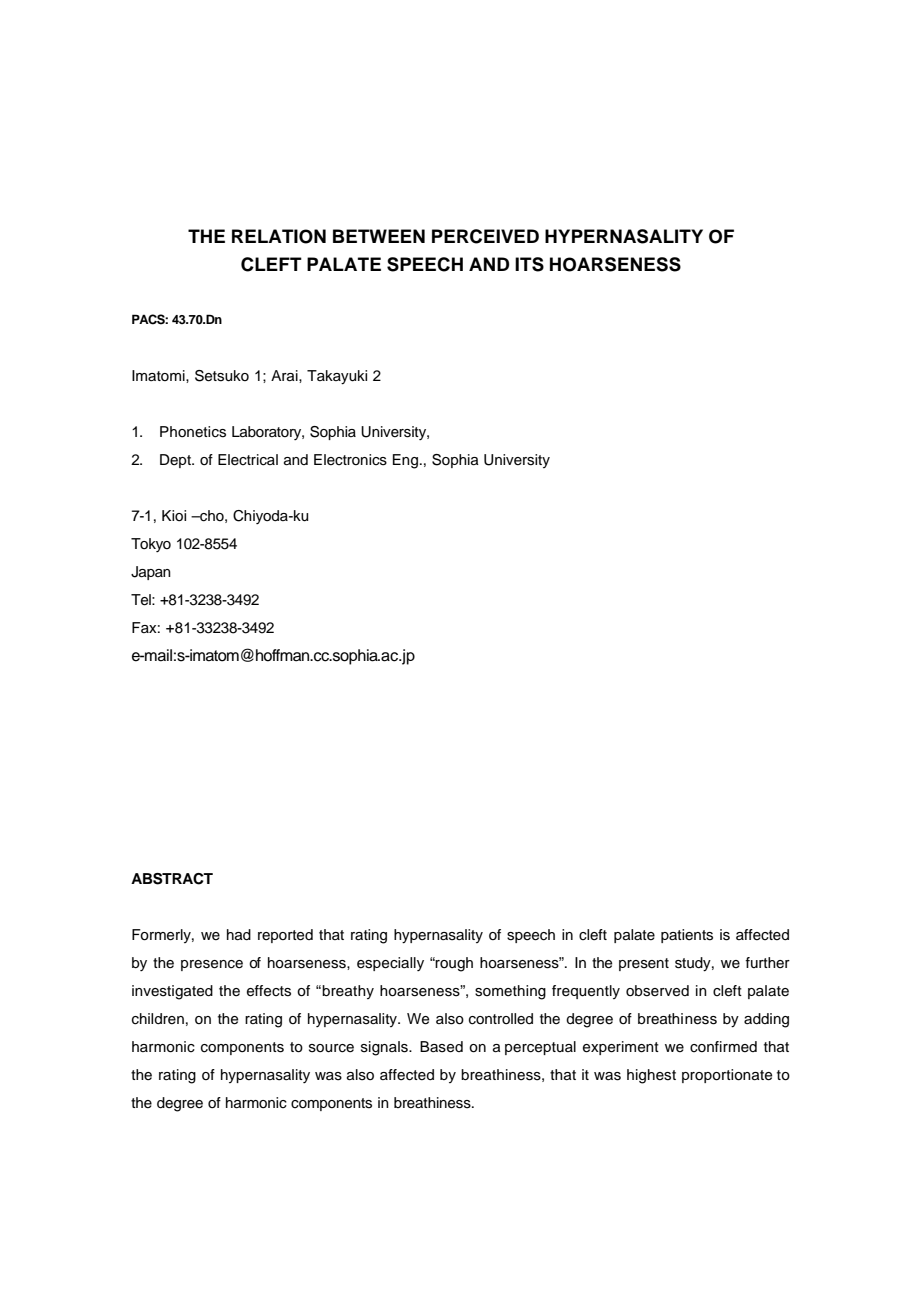 The height and width of the screenshot is (1307, 924). Describe the element at coordinates (529, 264) in the screenshot. I see `ITS` at that location.
